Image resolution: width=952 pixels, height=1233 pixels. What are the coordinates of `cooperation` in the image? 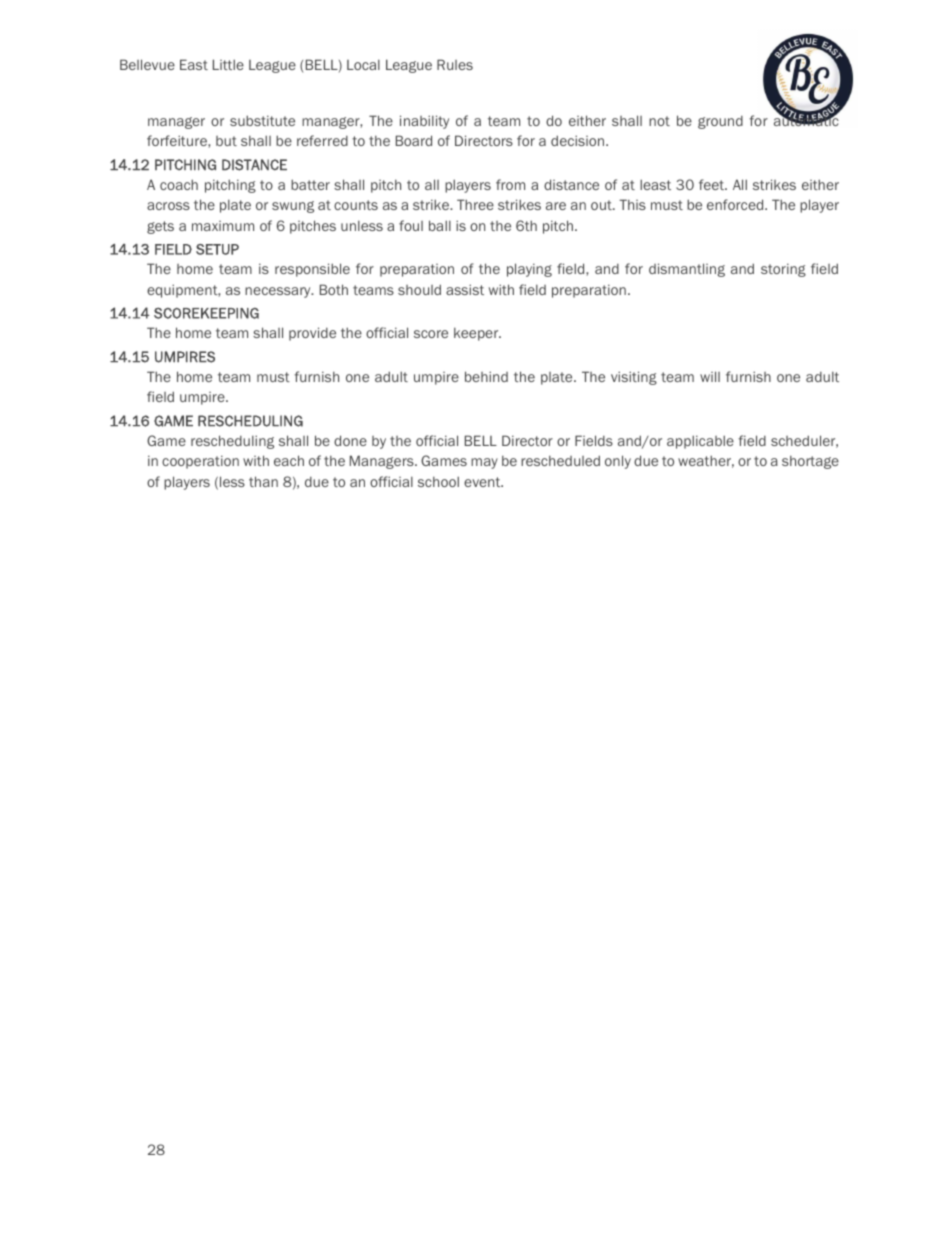 It's located at (200, 462).
